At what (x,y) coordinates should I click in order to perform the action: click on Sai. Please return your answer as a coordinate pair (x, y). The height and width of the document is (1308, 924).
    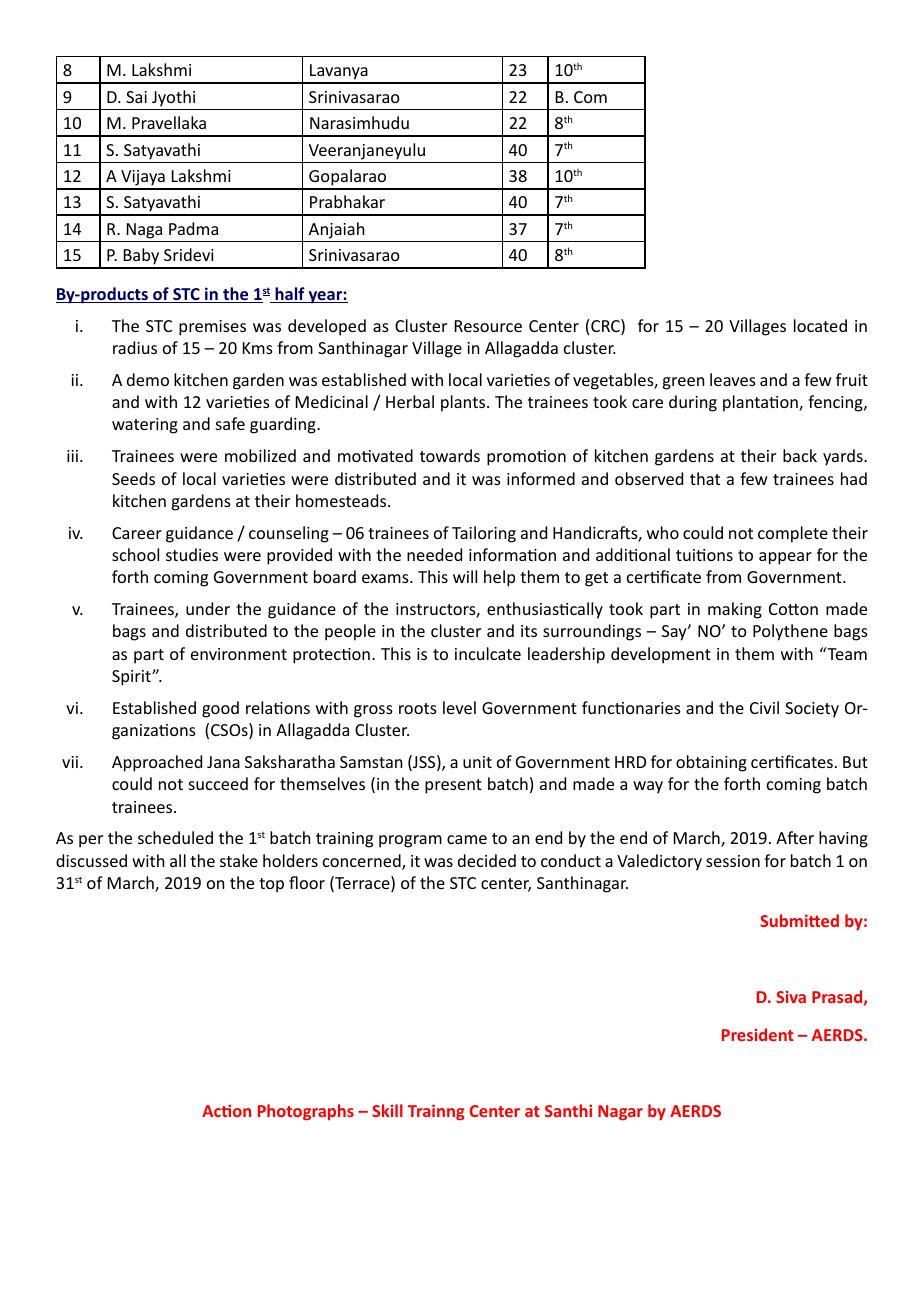
    Looking at the image, I should click on (136, 97).
